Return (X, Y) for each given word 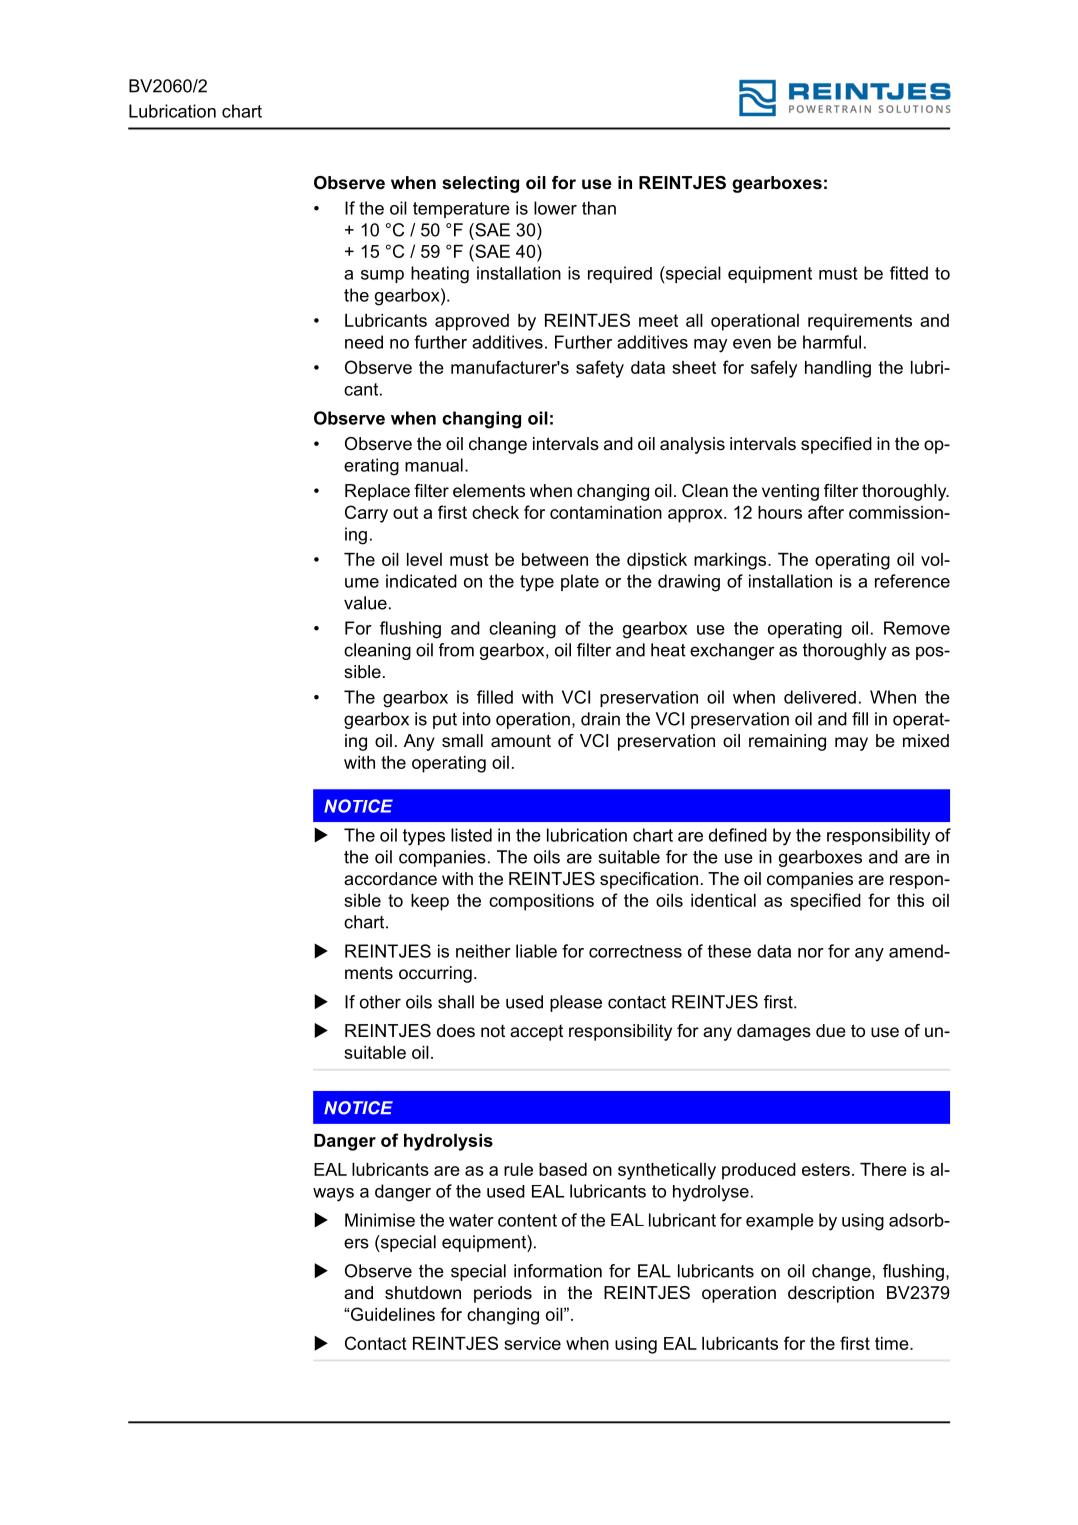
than (599, 208)
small (462, 741)
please (576, 1003)
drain (600, 719)
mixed (926, 740)
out (405, 512)
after (826, 512)
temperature (461, 210)
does (456, 1031)
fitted (909, 273)
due (831, 1030)
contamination (606, 512)
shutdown (423, 1293)
